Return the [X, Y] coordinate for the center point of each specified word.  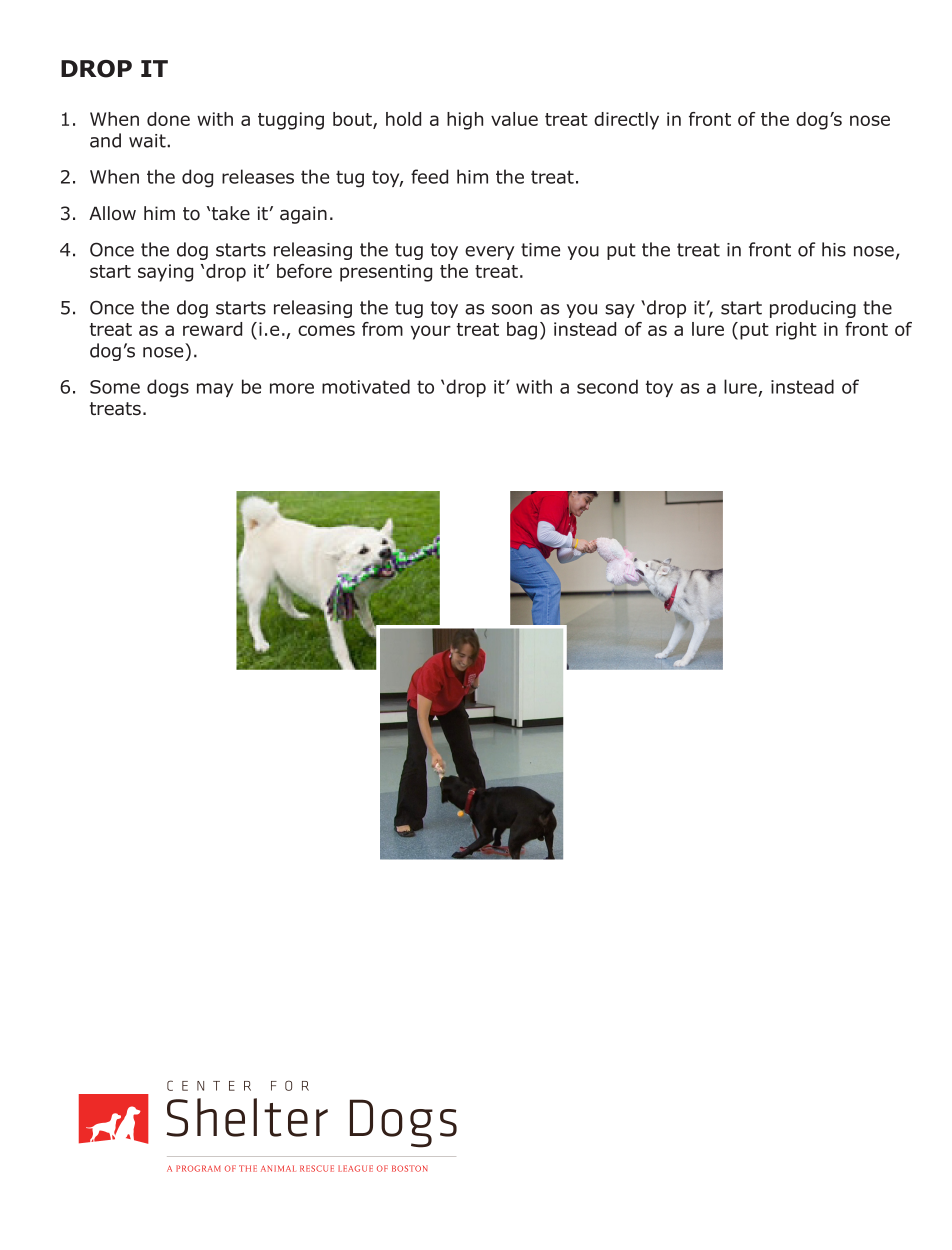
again [303, 215]
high [465, 121]
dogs [168, 388]
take [231, 213]
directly [626, 121]
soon [512, 309]
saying [165, 273]
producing [813, 309]
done [168, 119]
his [834, 249]
